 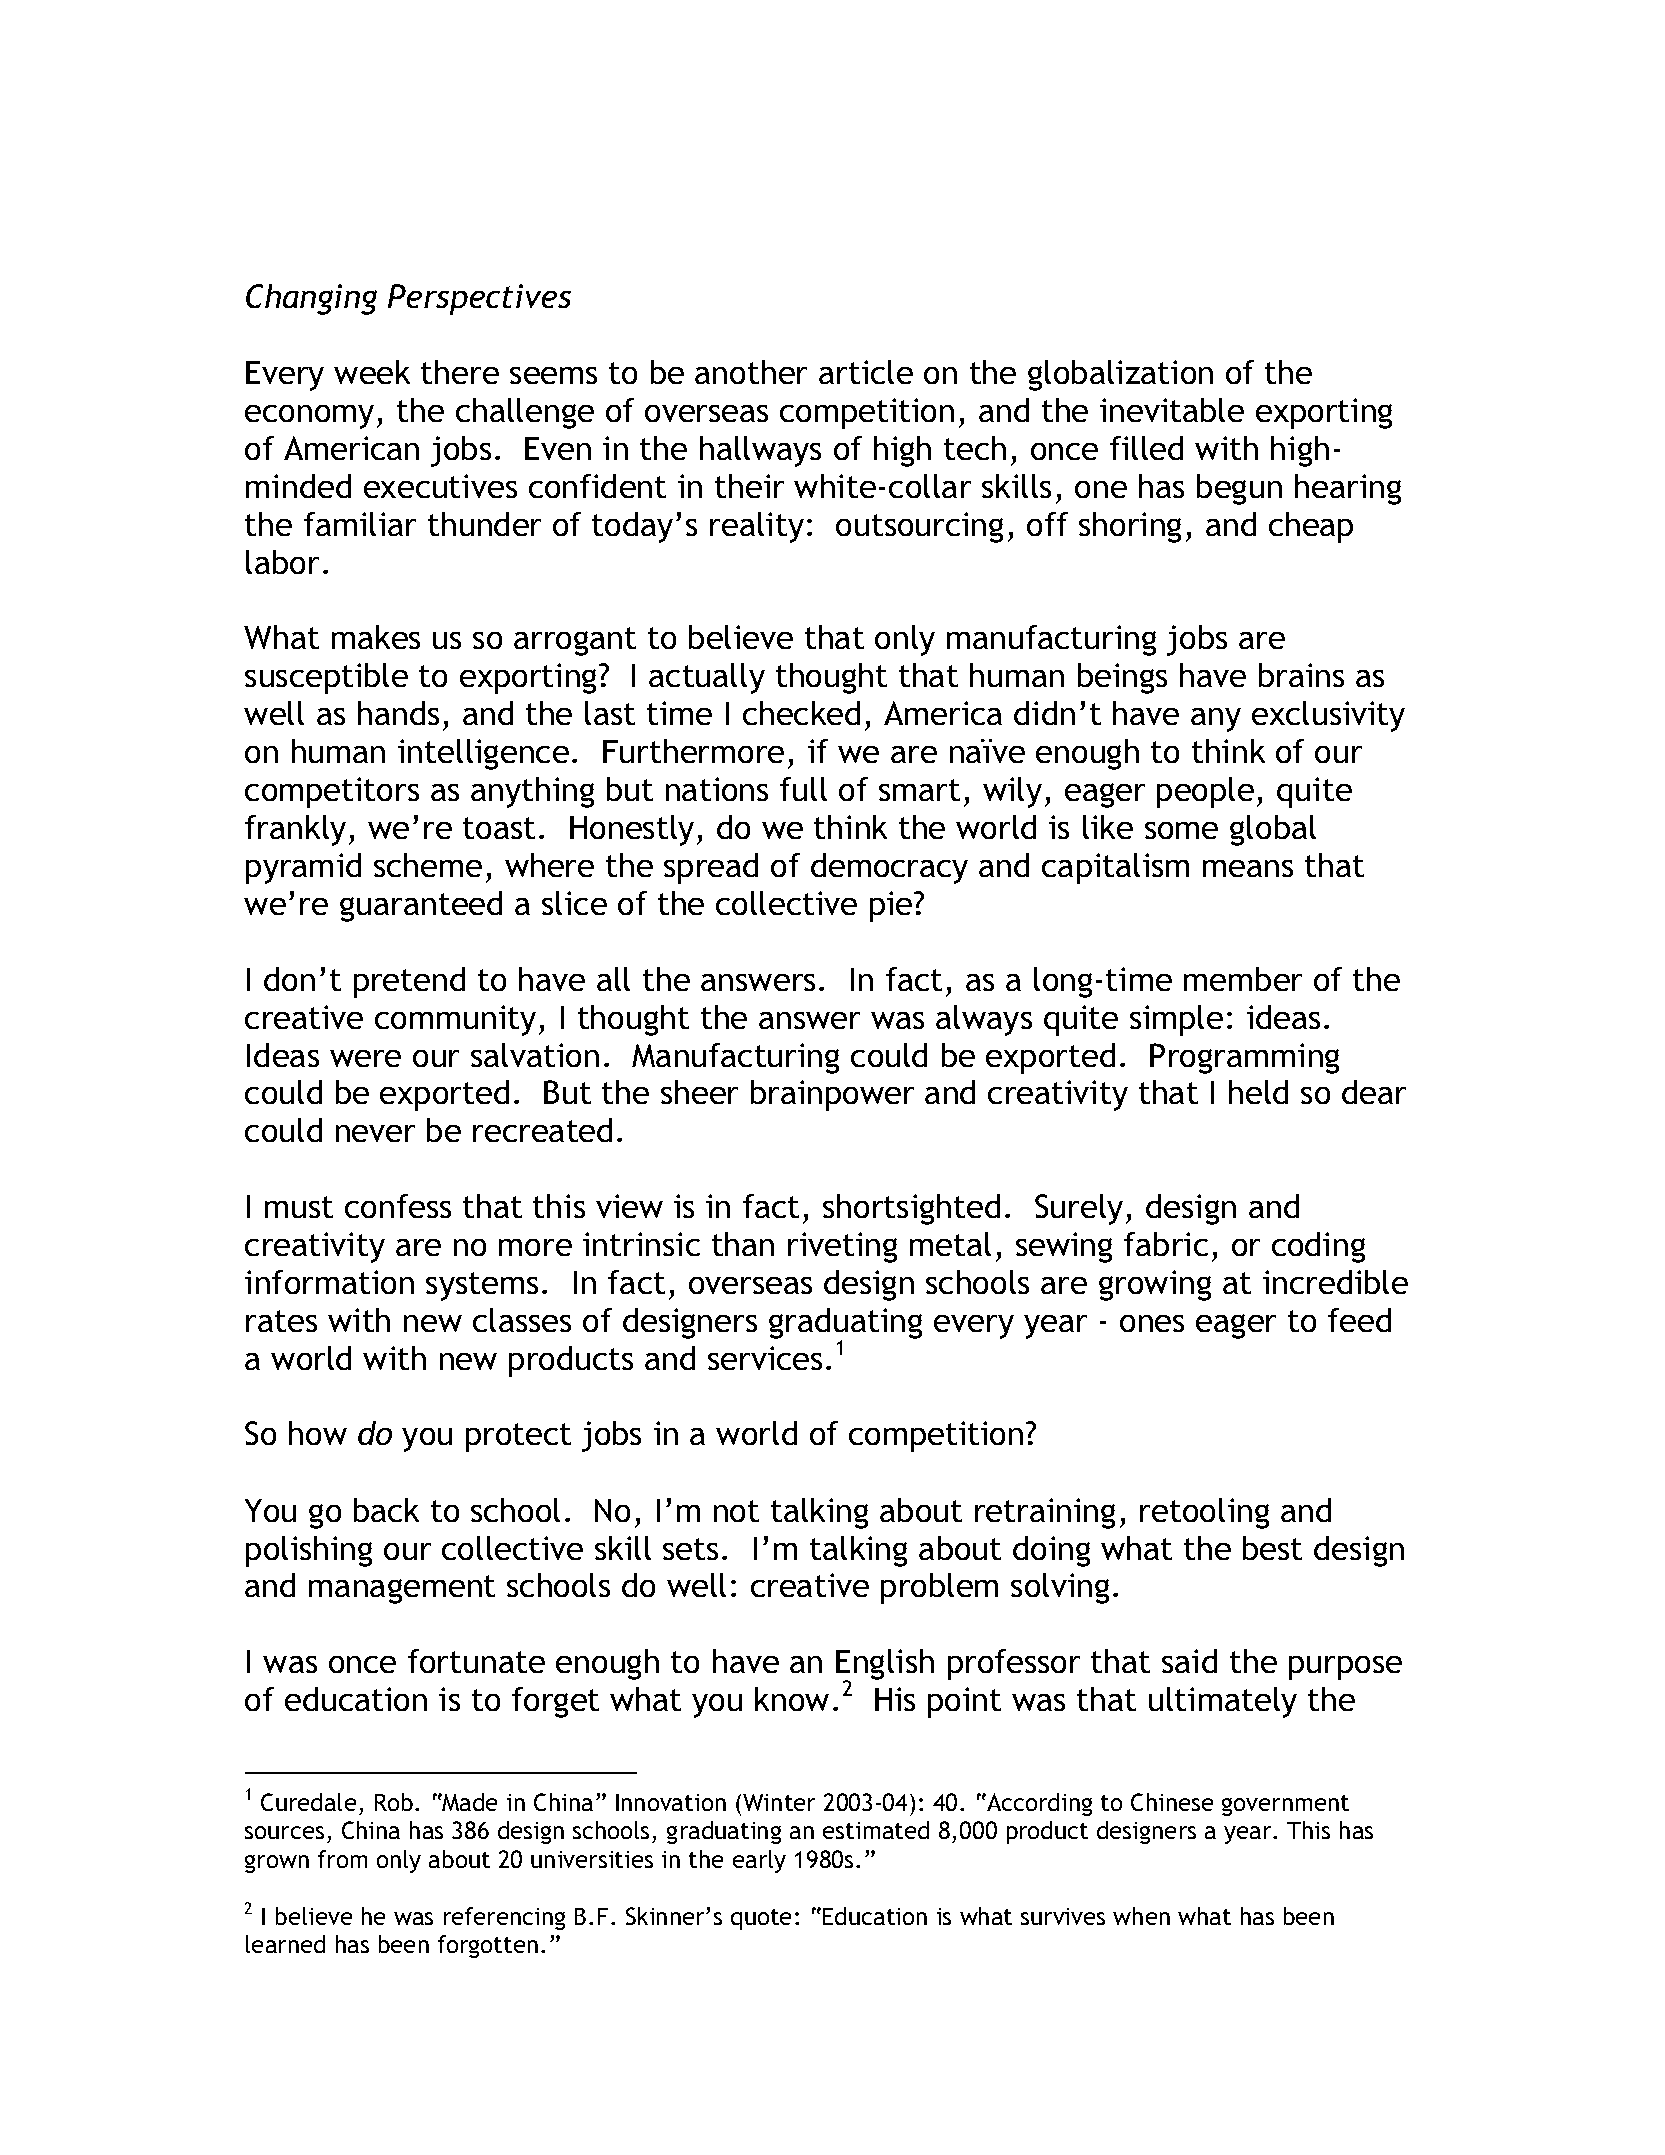 What do you see at coordinates (761, 1919) in the screenshot?
I see `quote` at bounding box center [761, 1919].
